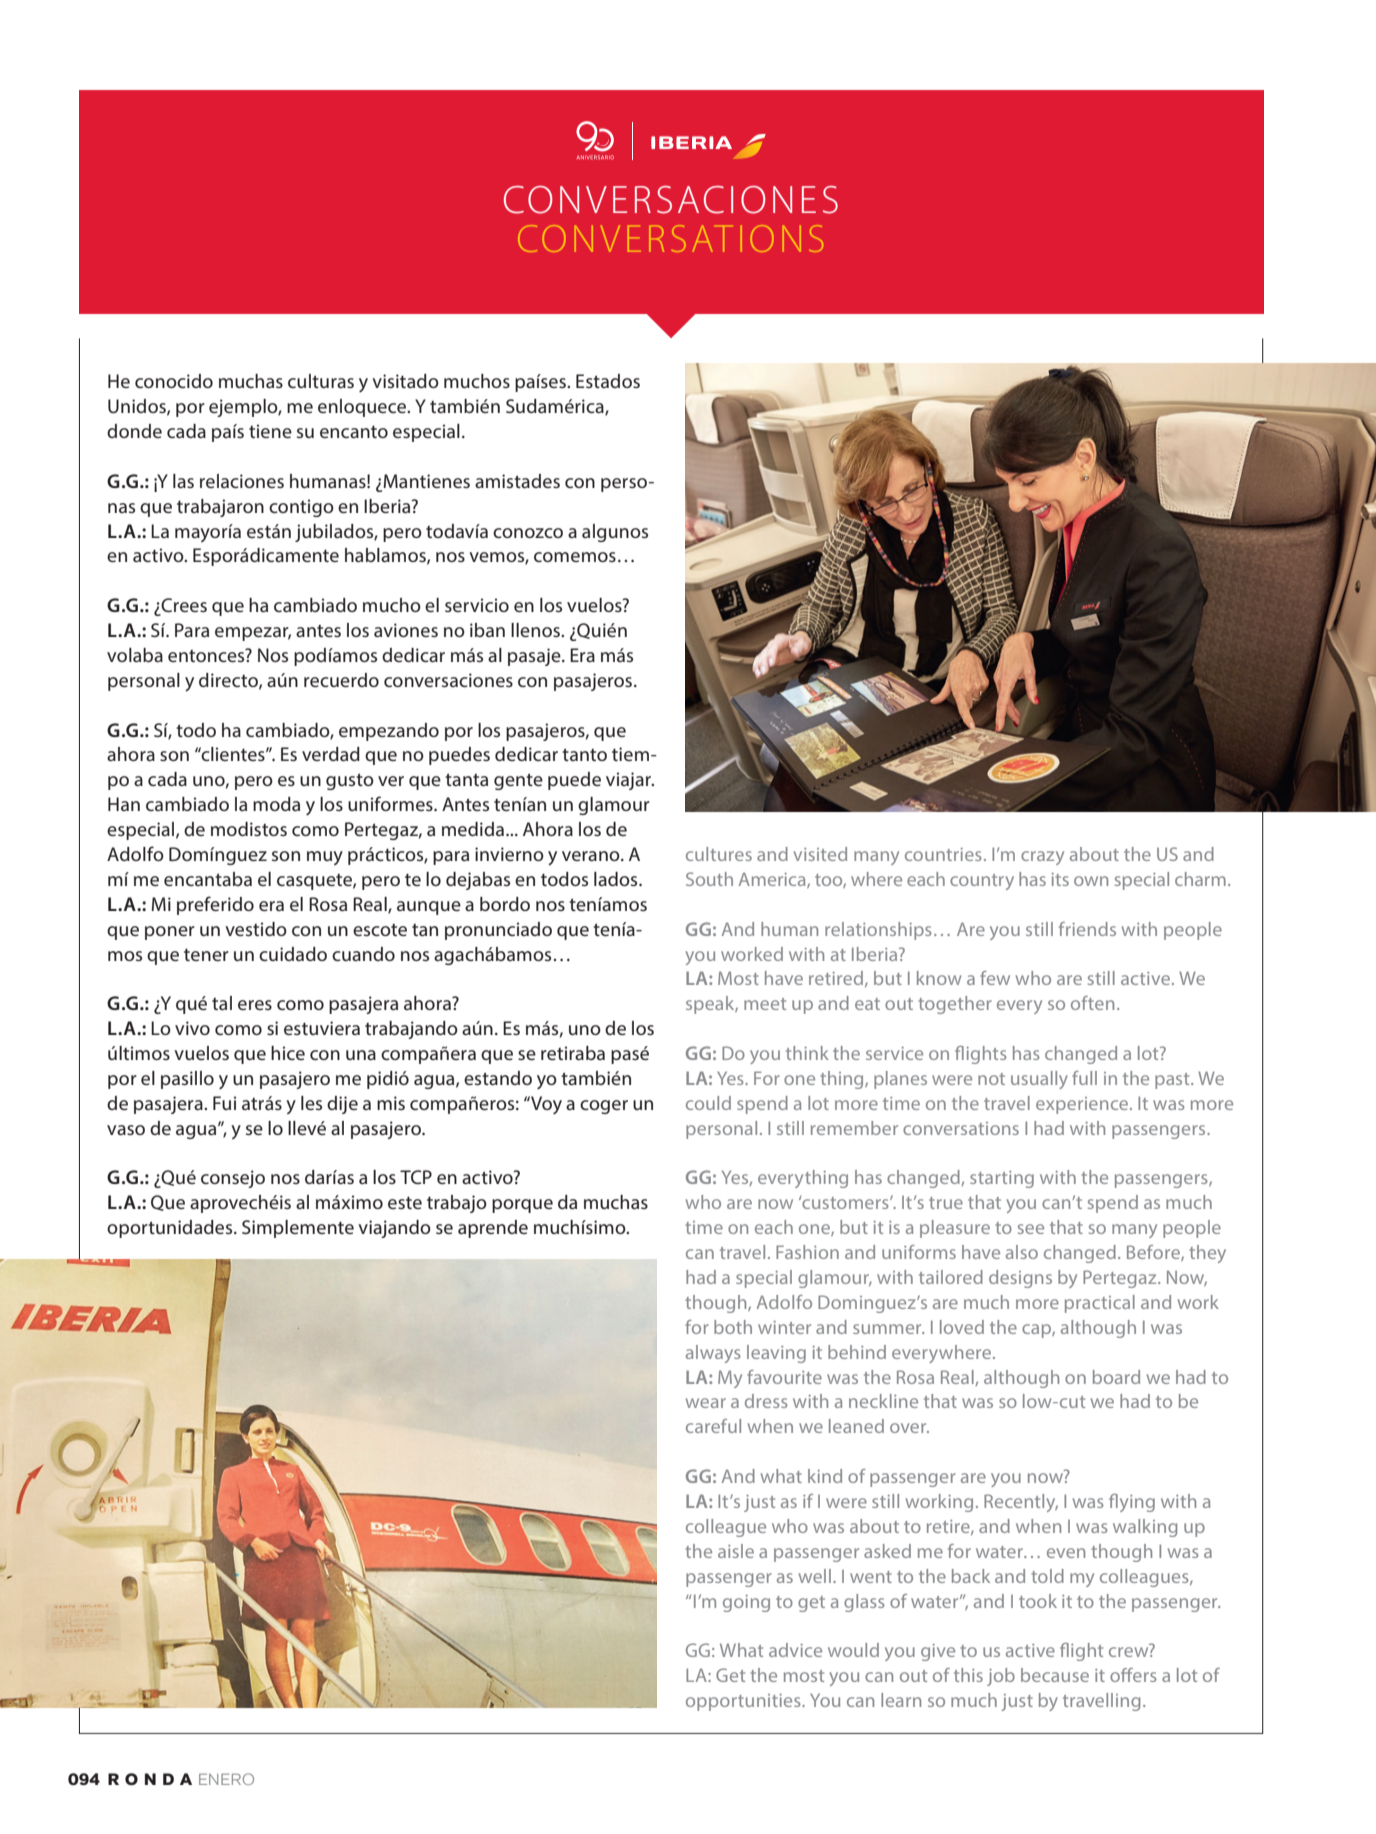 This screenshot has width=1376, height=1834. What do you see at coordinates (354, 431) in the screenshot?
I see `encanto` at bounding box center [354, 431].
